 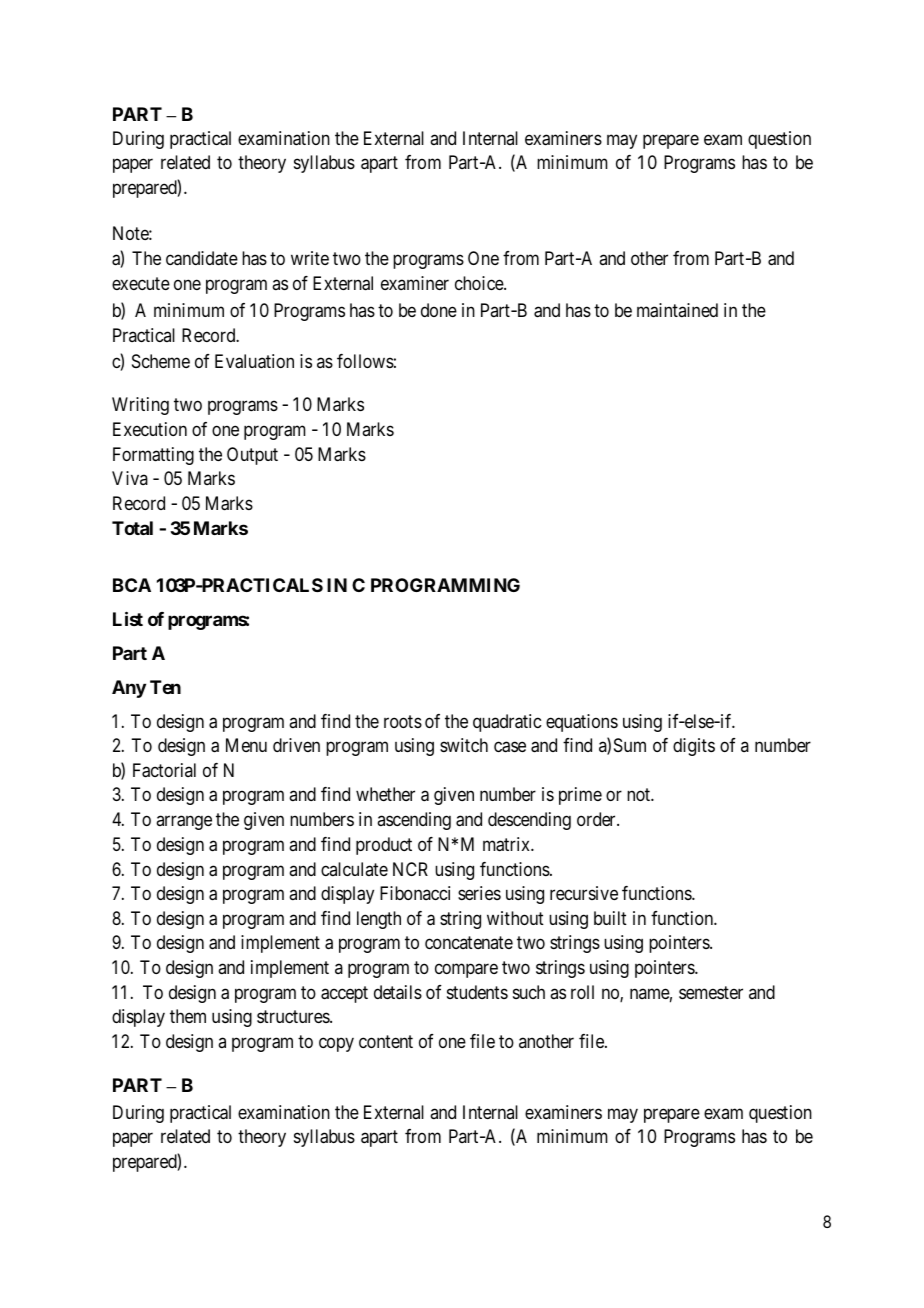 What do you see at coordinates (584, 893) in the page?
I see `recursive` at bounding box center [584, 893].
